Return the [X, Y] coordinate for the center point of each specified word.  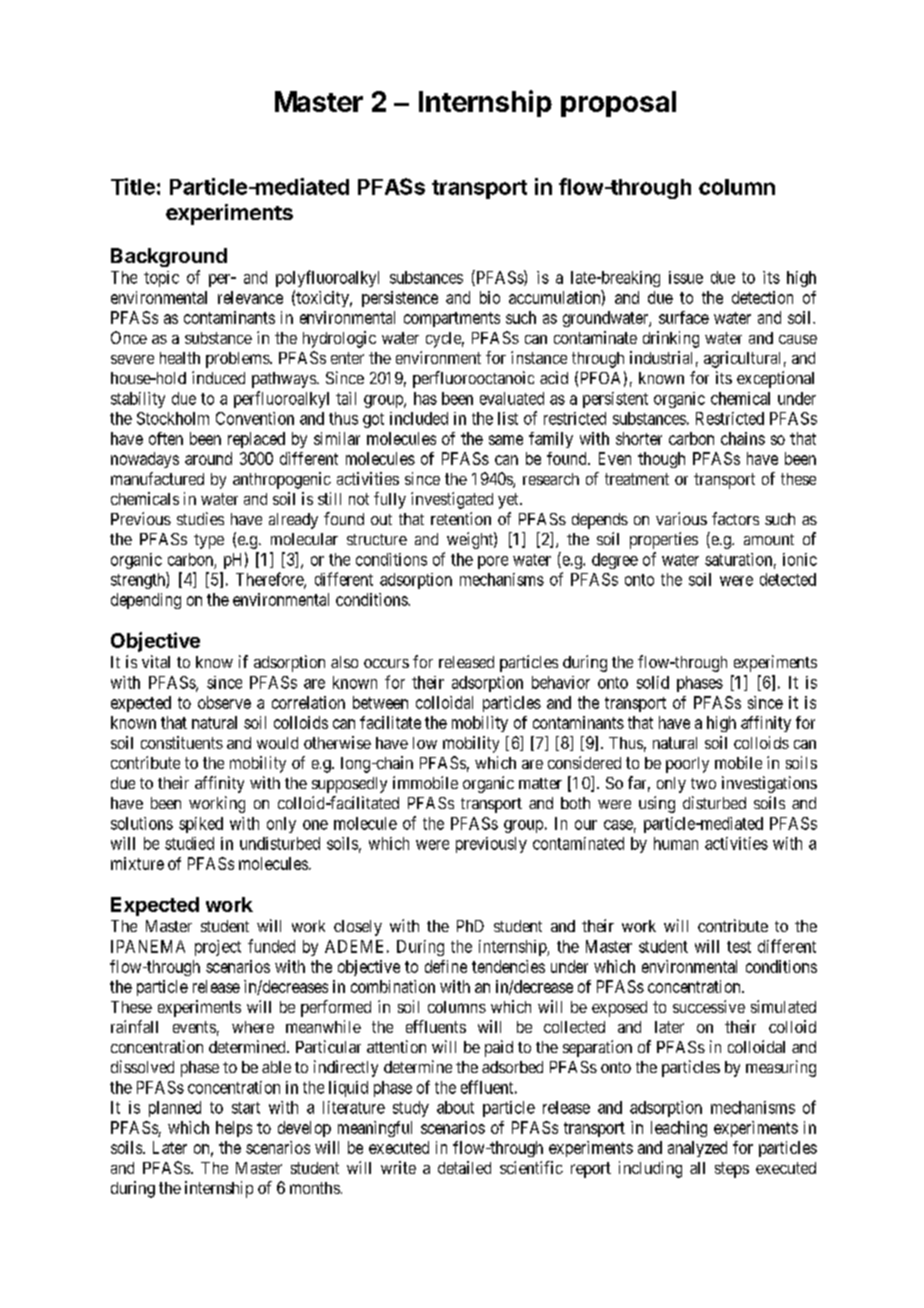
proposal [618, 104]
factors [735, 518]
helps [234, 1129]
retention [461, 518]
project [218, 948]
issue [686, 277]
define [446, 966]
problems [238, 360]
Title [133, 186]
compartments [452, 319]
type [209, 541]
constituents [182, 742]
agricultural [742, 359]
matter [540, 783]
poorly [687, 765]
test [739, 947]
